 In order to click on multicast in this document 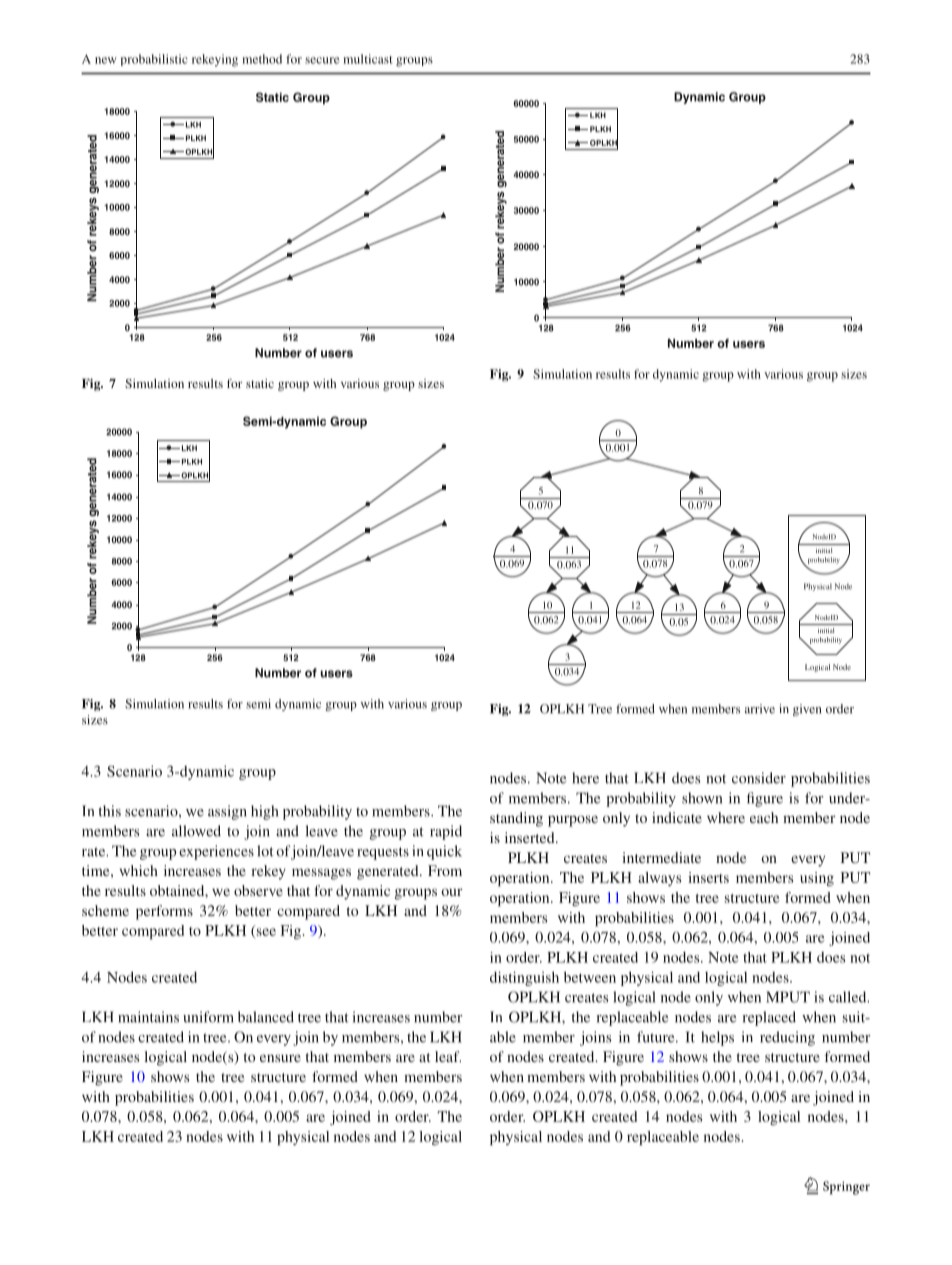, I will do `click(368, 59)`.
